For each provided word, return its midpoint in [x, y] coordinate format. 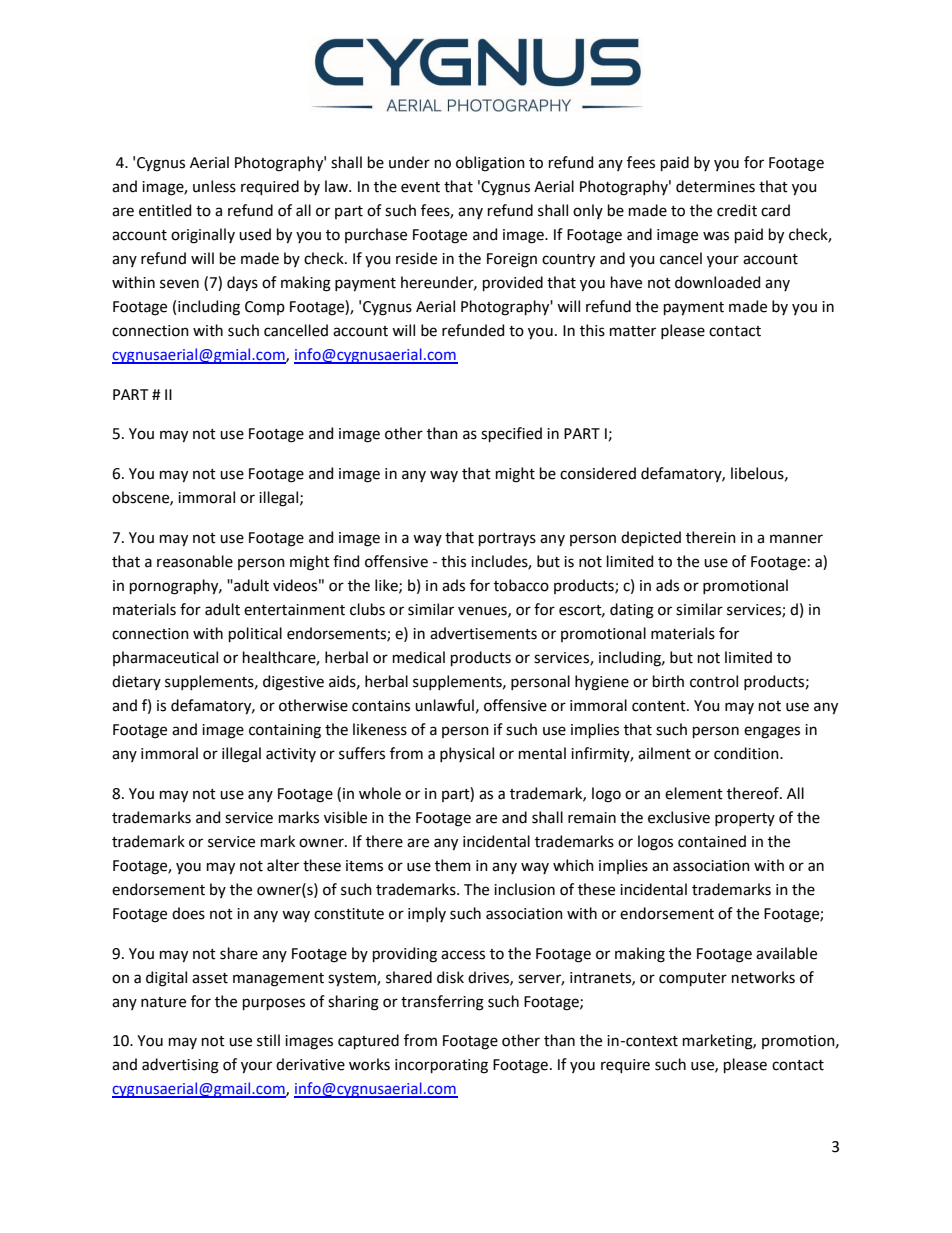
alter [283, 865]
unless [214, 186]
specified [511, 434]
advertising [180, 1066]
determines [715, 186]
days [242, 284]
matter [633, 331]
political [255, 634]
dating [632, 611]
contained [712, 841]
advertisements [483, 633]
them [453, 865]
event [420, 187]
